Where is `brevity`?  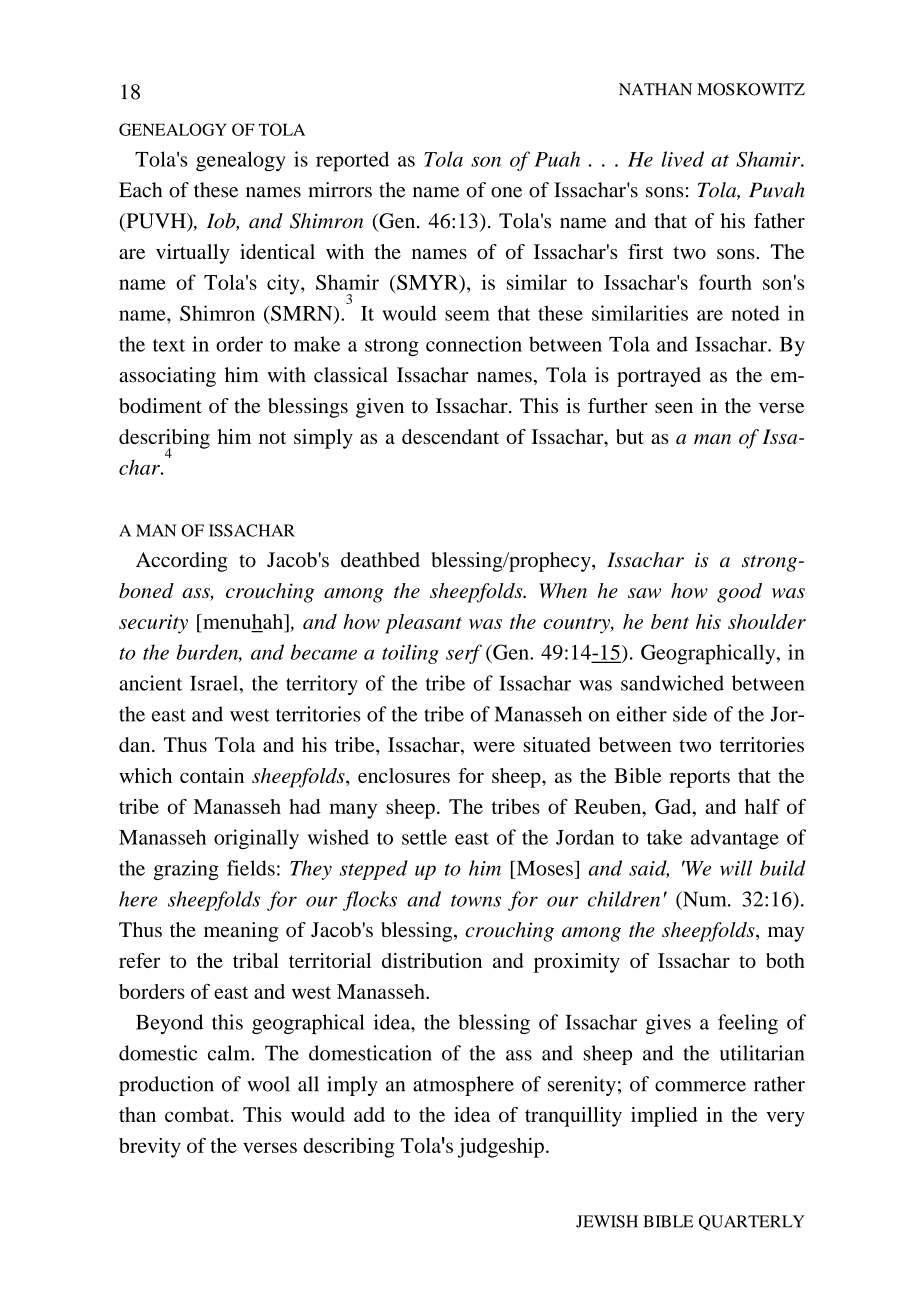 brevity is located at coordinates (150, 1148).
